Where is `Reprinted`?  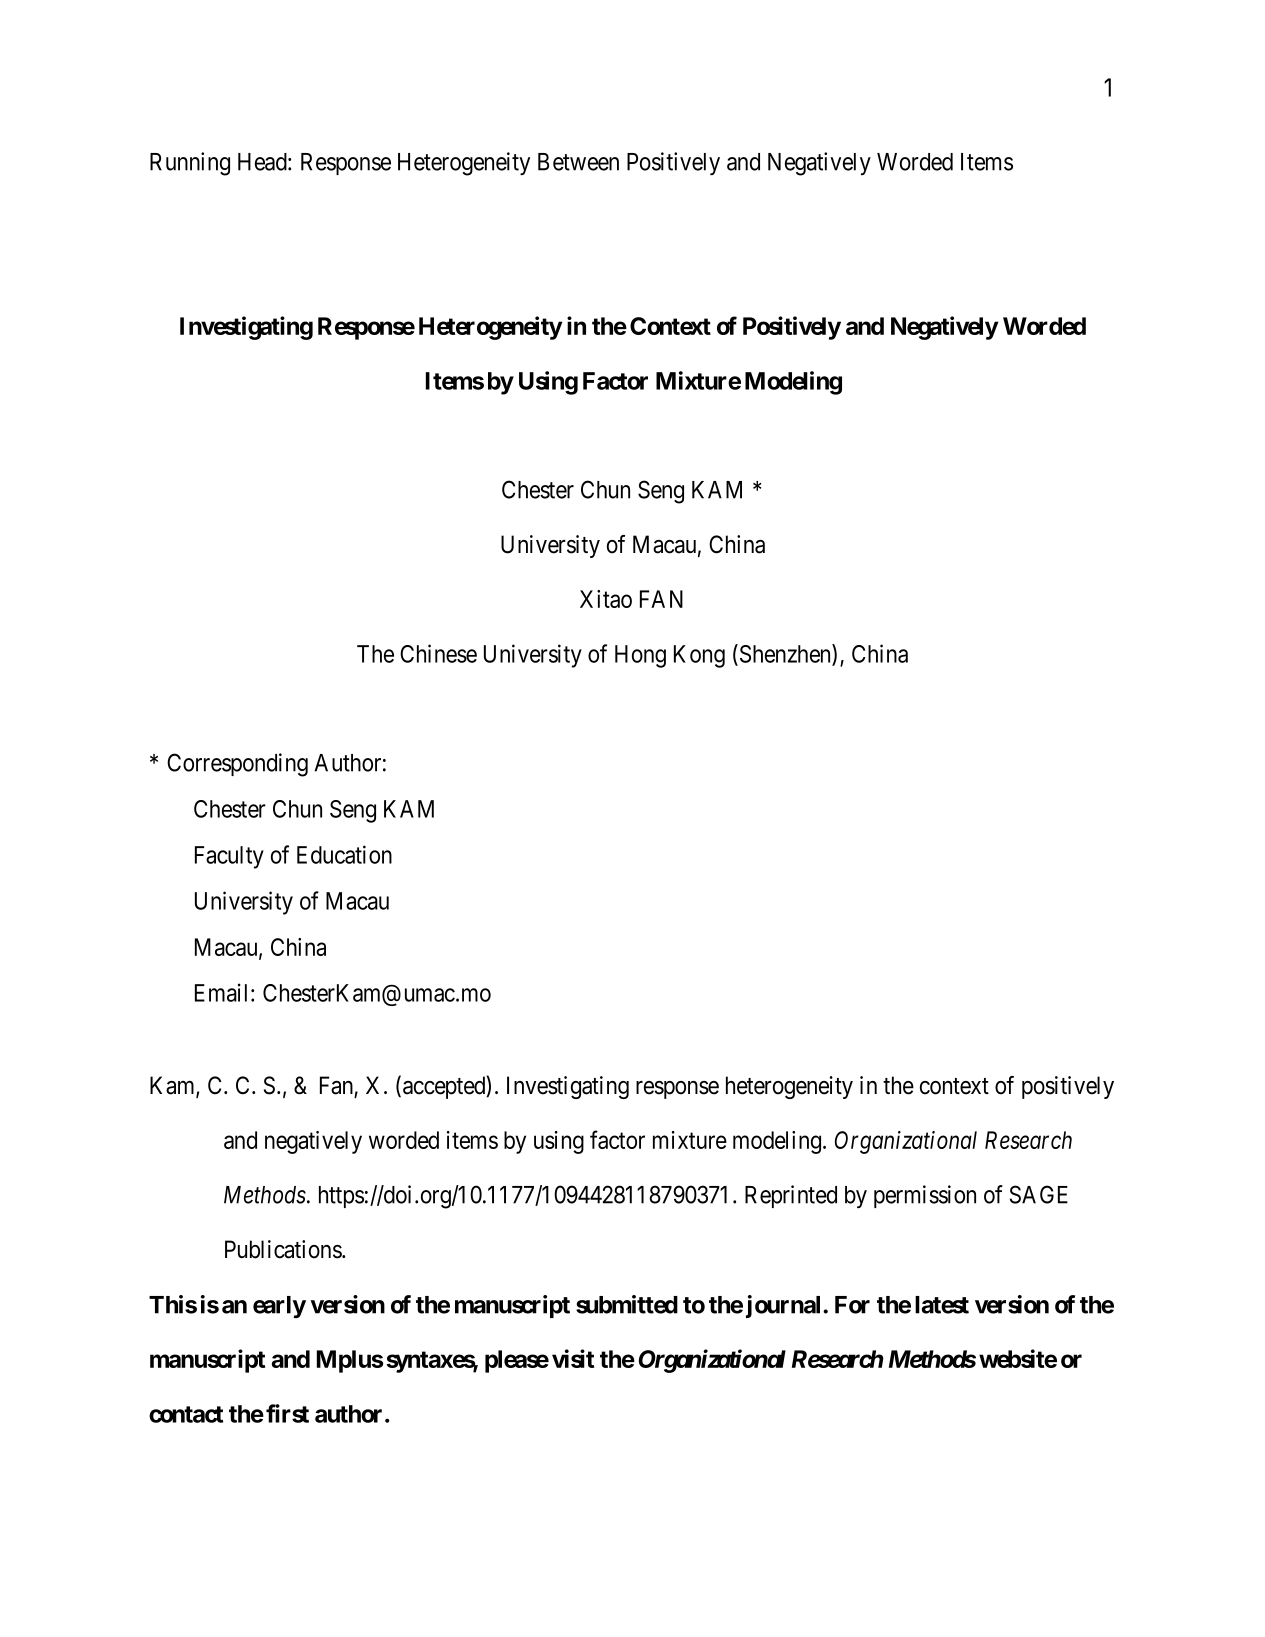 Reprinted is located at coordinates (791, 1196).
